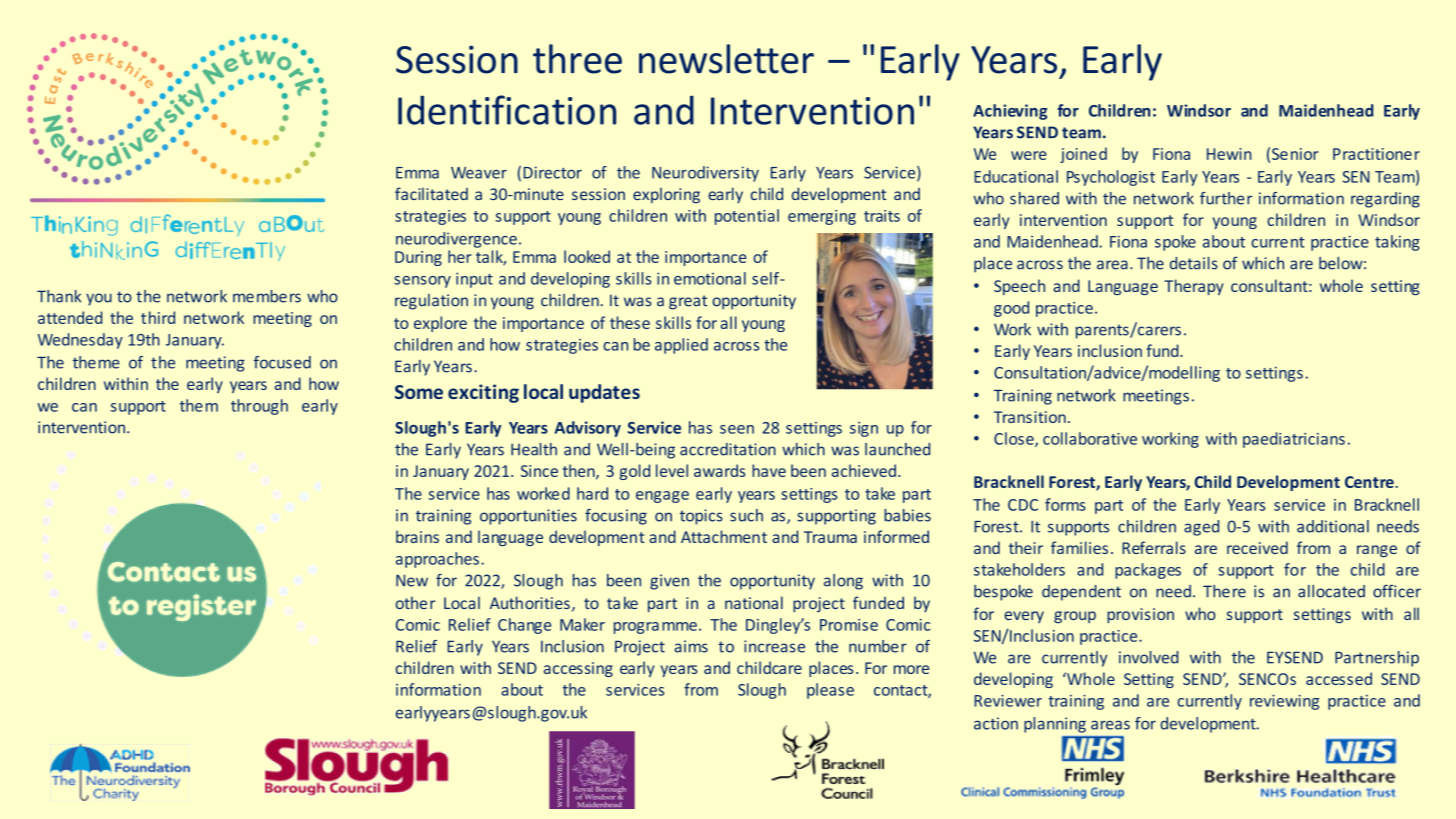  I want to click on details, so click(1194, 263).
